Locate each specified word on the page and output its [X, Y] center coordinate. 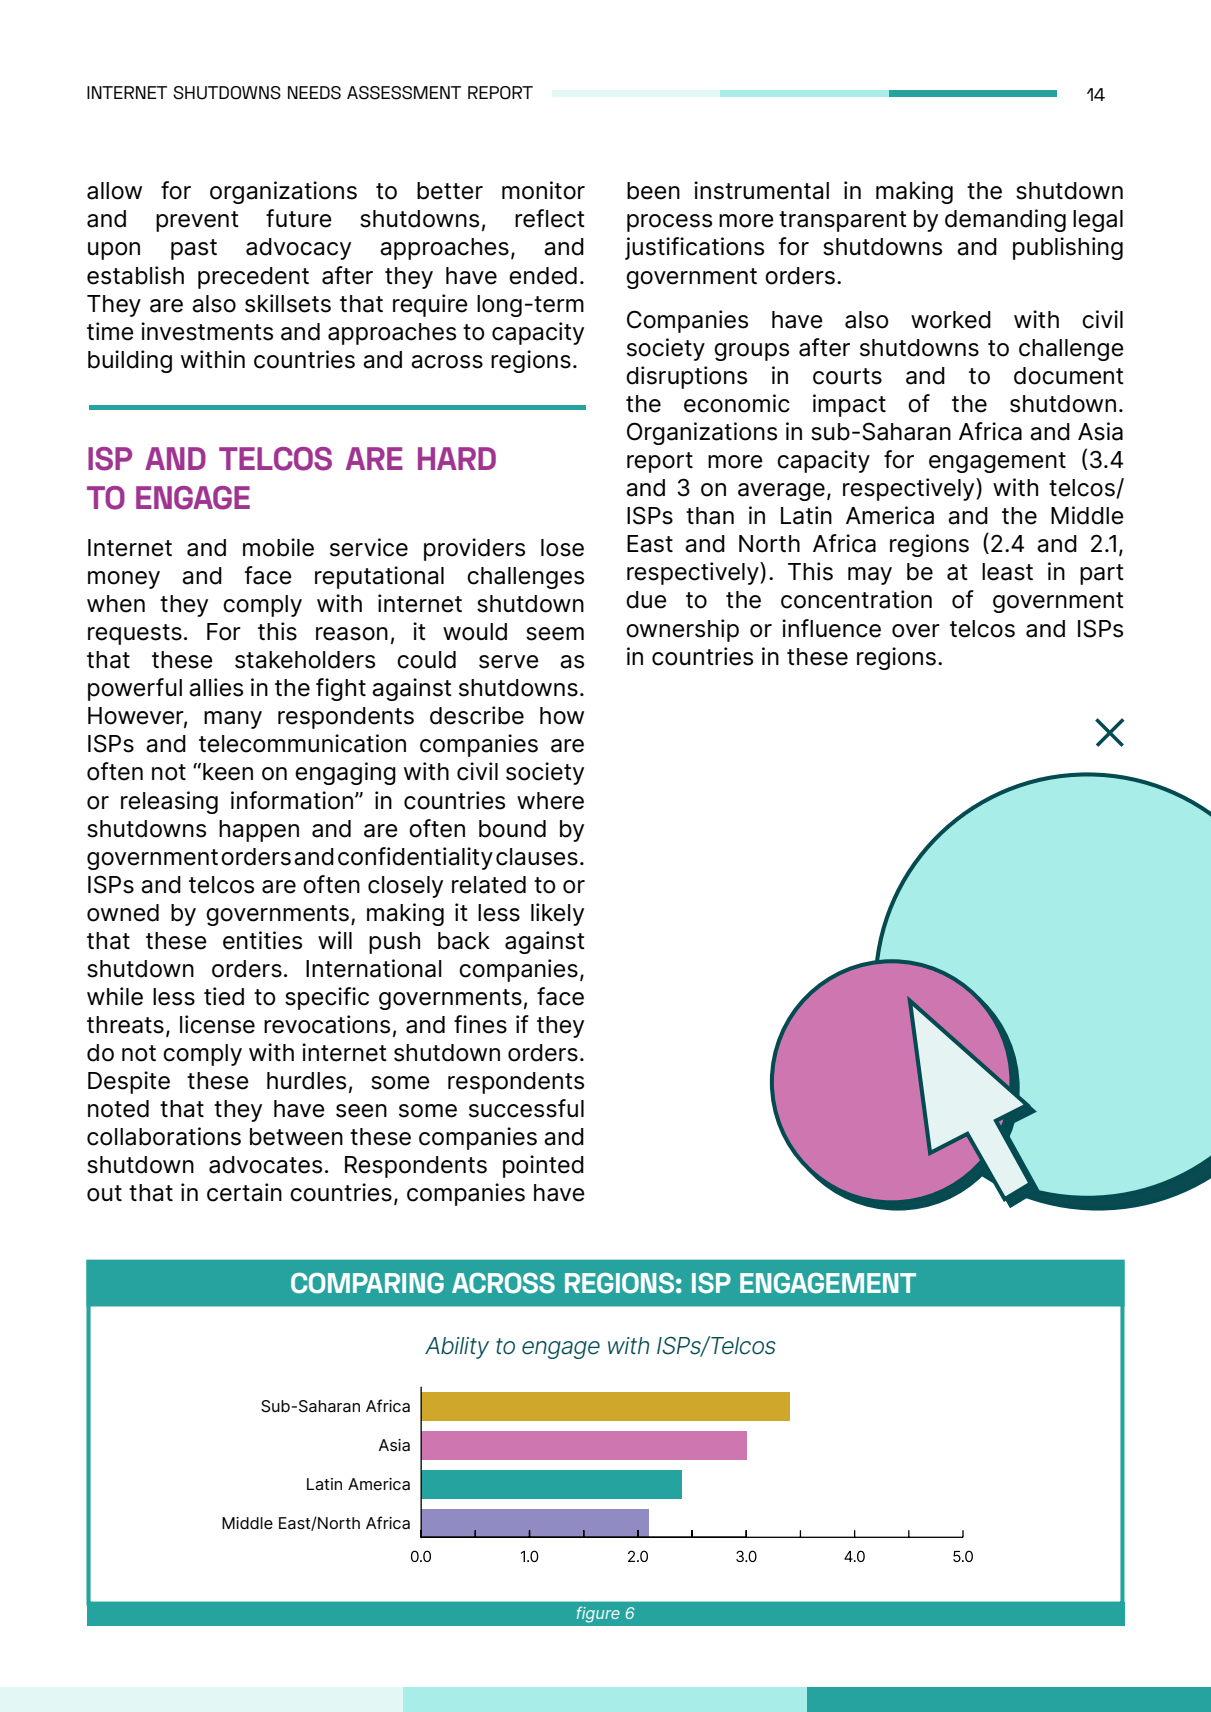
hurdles [306, 1081]
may [870, 576]
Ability [457, 1348]
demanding [1005, 220]
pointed [543, 1166]
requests [135, 634]
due [646, 600]
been [653, 191]
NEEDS [314, 93]
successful [526, 1108]
